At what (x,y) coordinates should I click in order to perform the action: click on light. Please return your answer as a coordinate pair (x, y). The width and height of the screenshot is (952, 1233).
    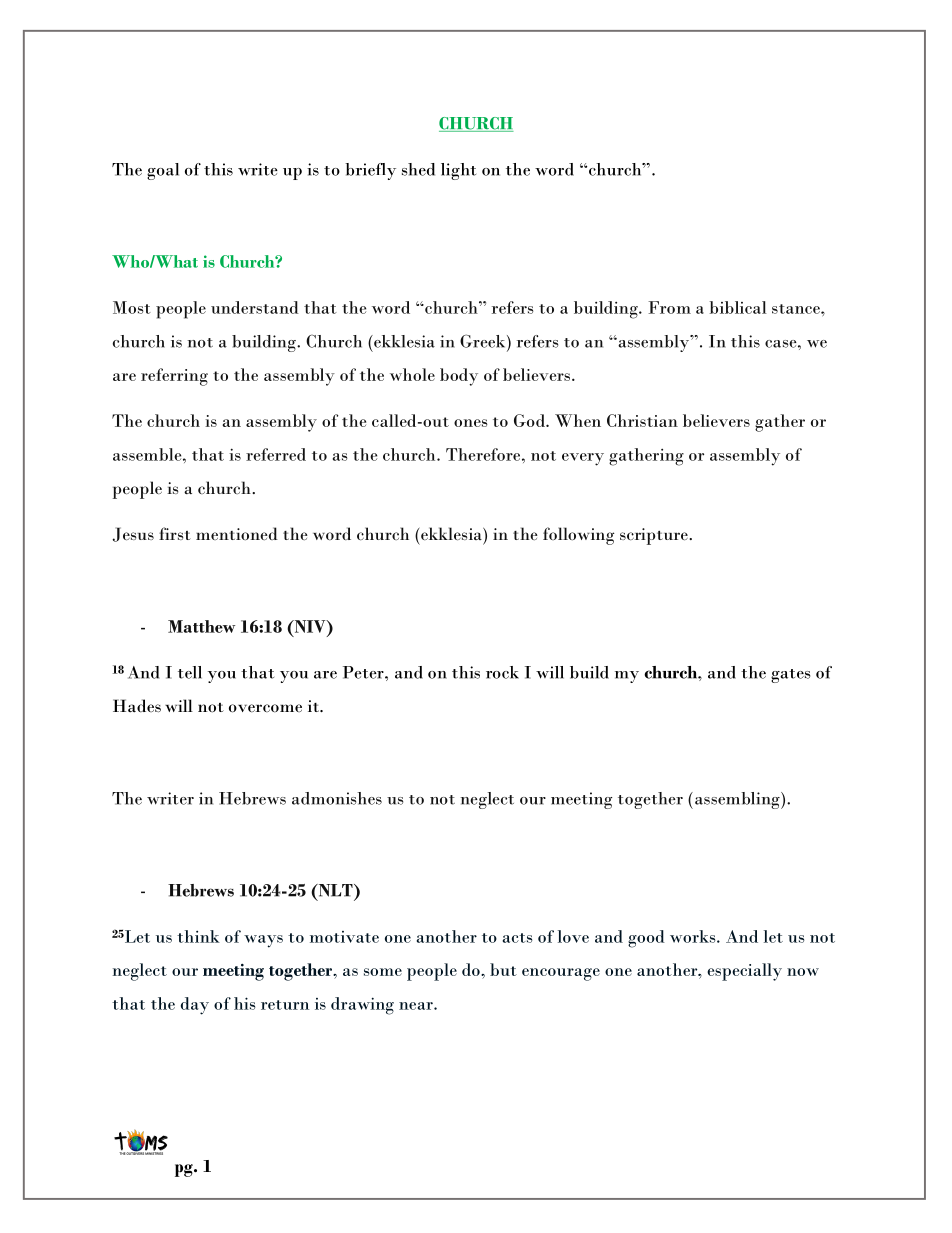
    Looking at the image, I should click on (458, 171).
